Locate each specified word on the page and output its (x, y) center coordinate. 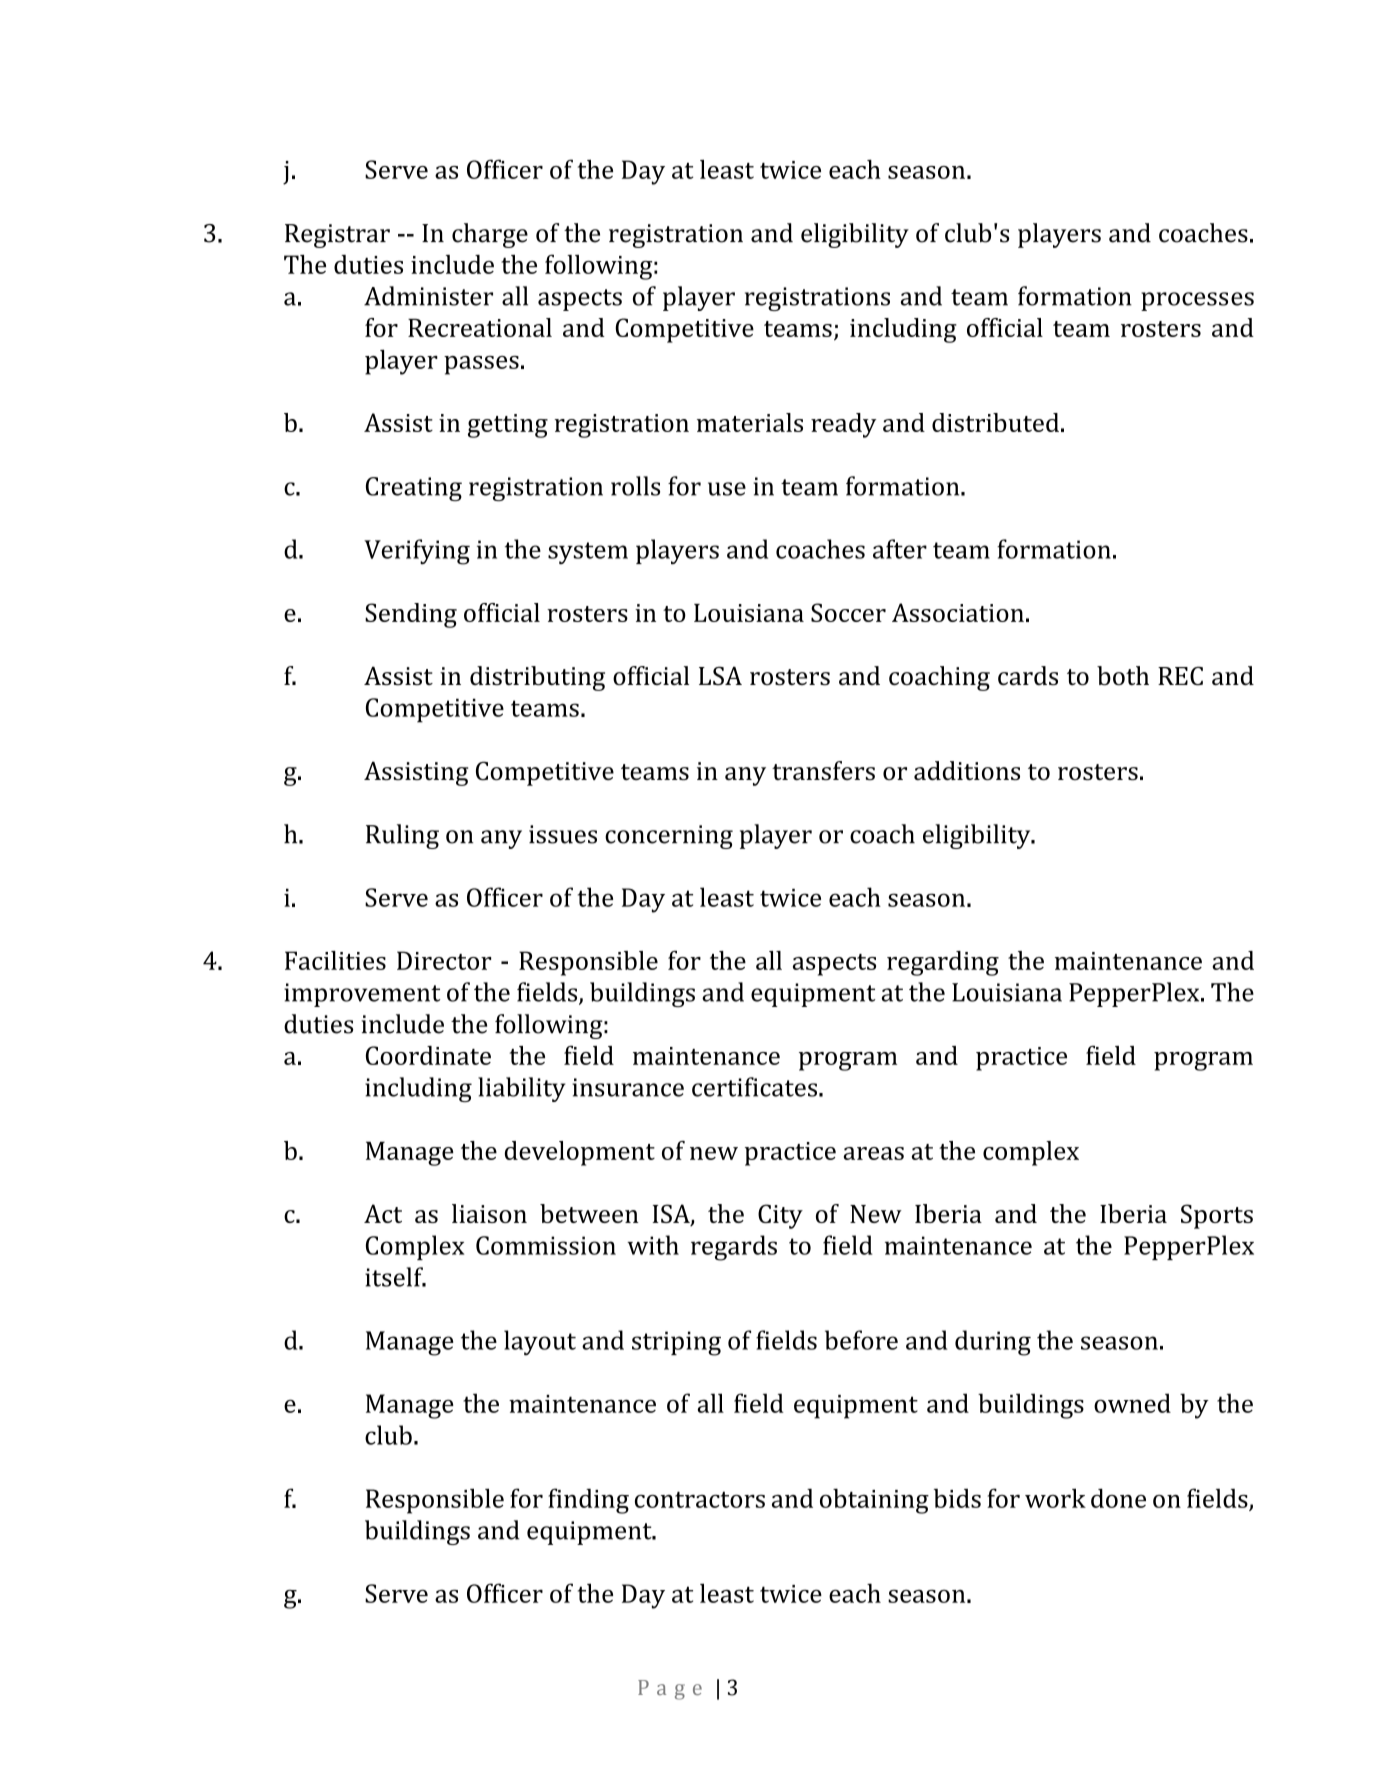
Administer (428, 296)
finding (588, 1501)
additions (967, 770)
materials (750, 422)
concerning (669, 837)
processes (1197, 301)
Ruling (402, 836)
